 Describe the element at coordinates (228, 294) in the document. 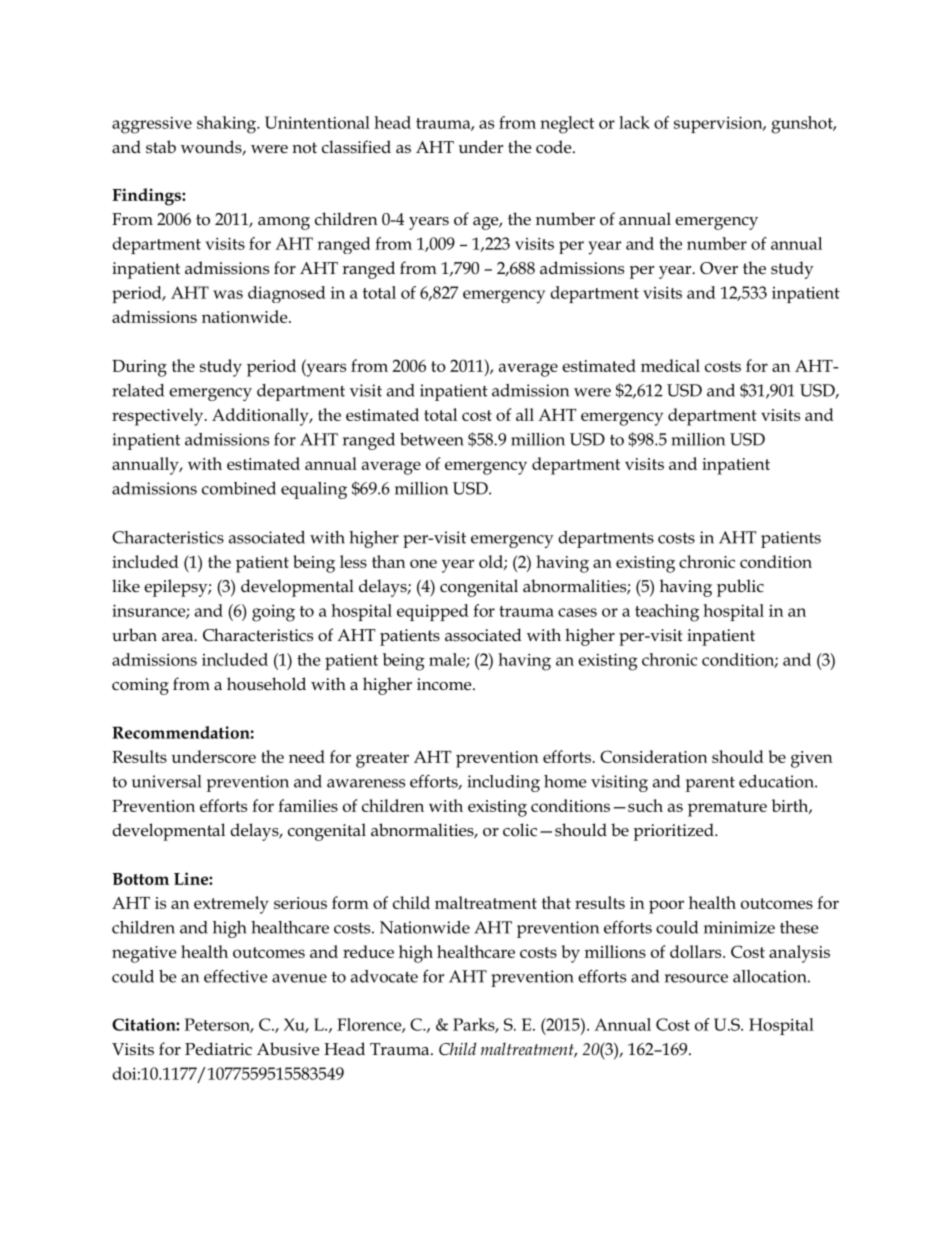

I see `was` at that location.
